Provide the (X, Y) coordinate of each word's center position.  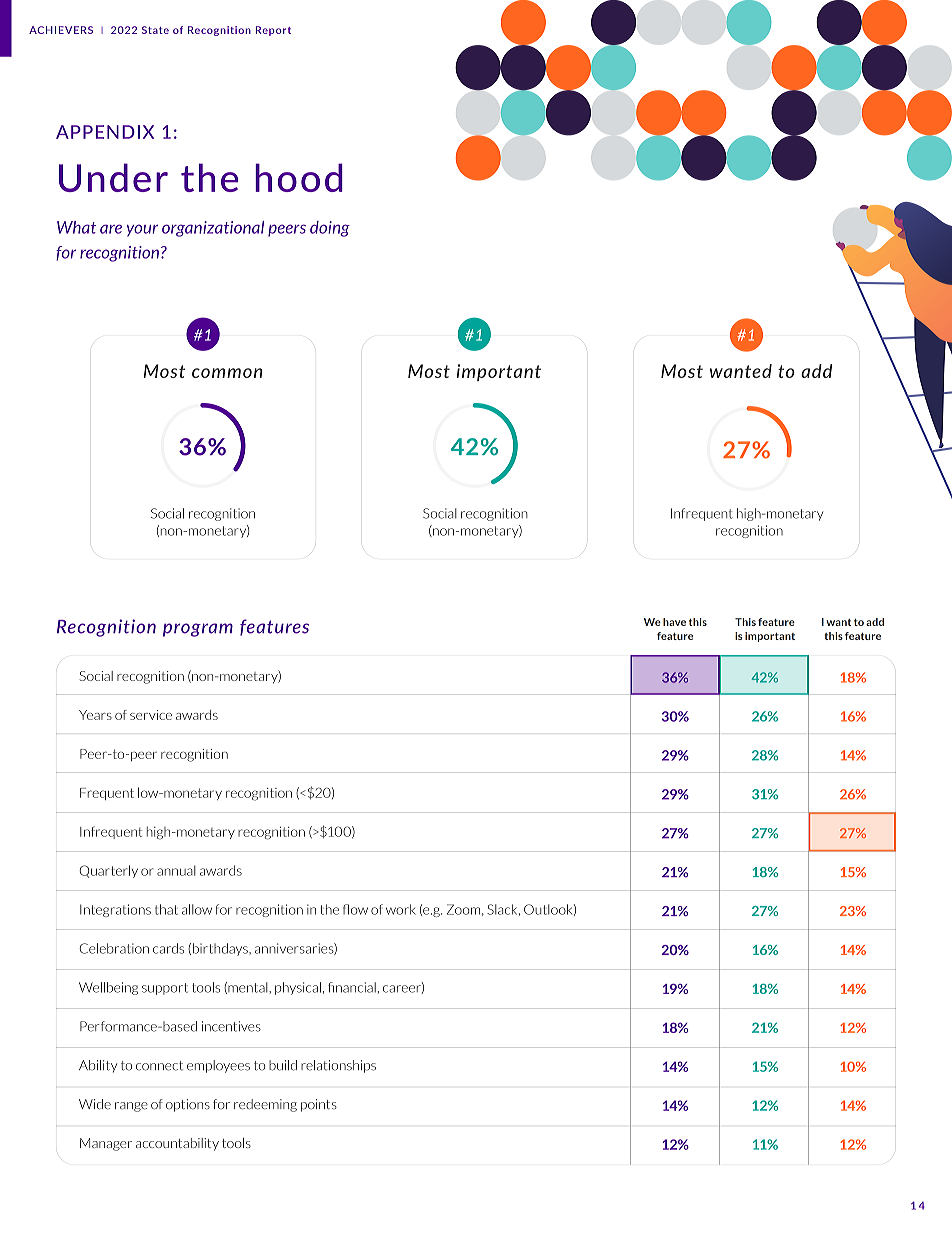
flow (355, 909)
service (151, 715)
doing (330, 229)
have (674, 622)
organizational (213, 229)
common (227, 373)
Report (273, 31)
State (155, 30)
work (401, 909)
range (131, 1107)
